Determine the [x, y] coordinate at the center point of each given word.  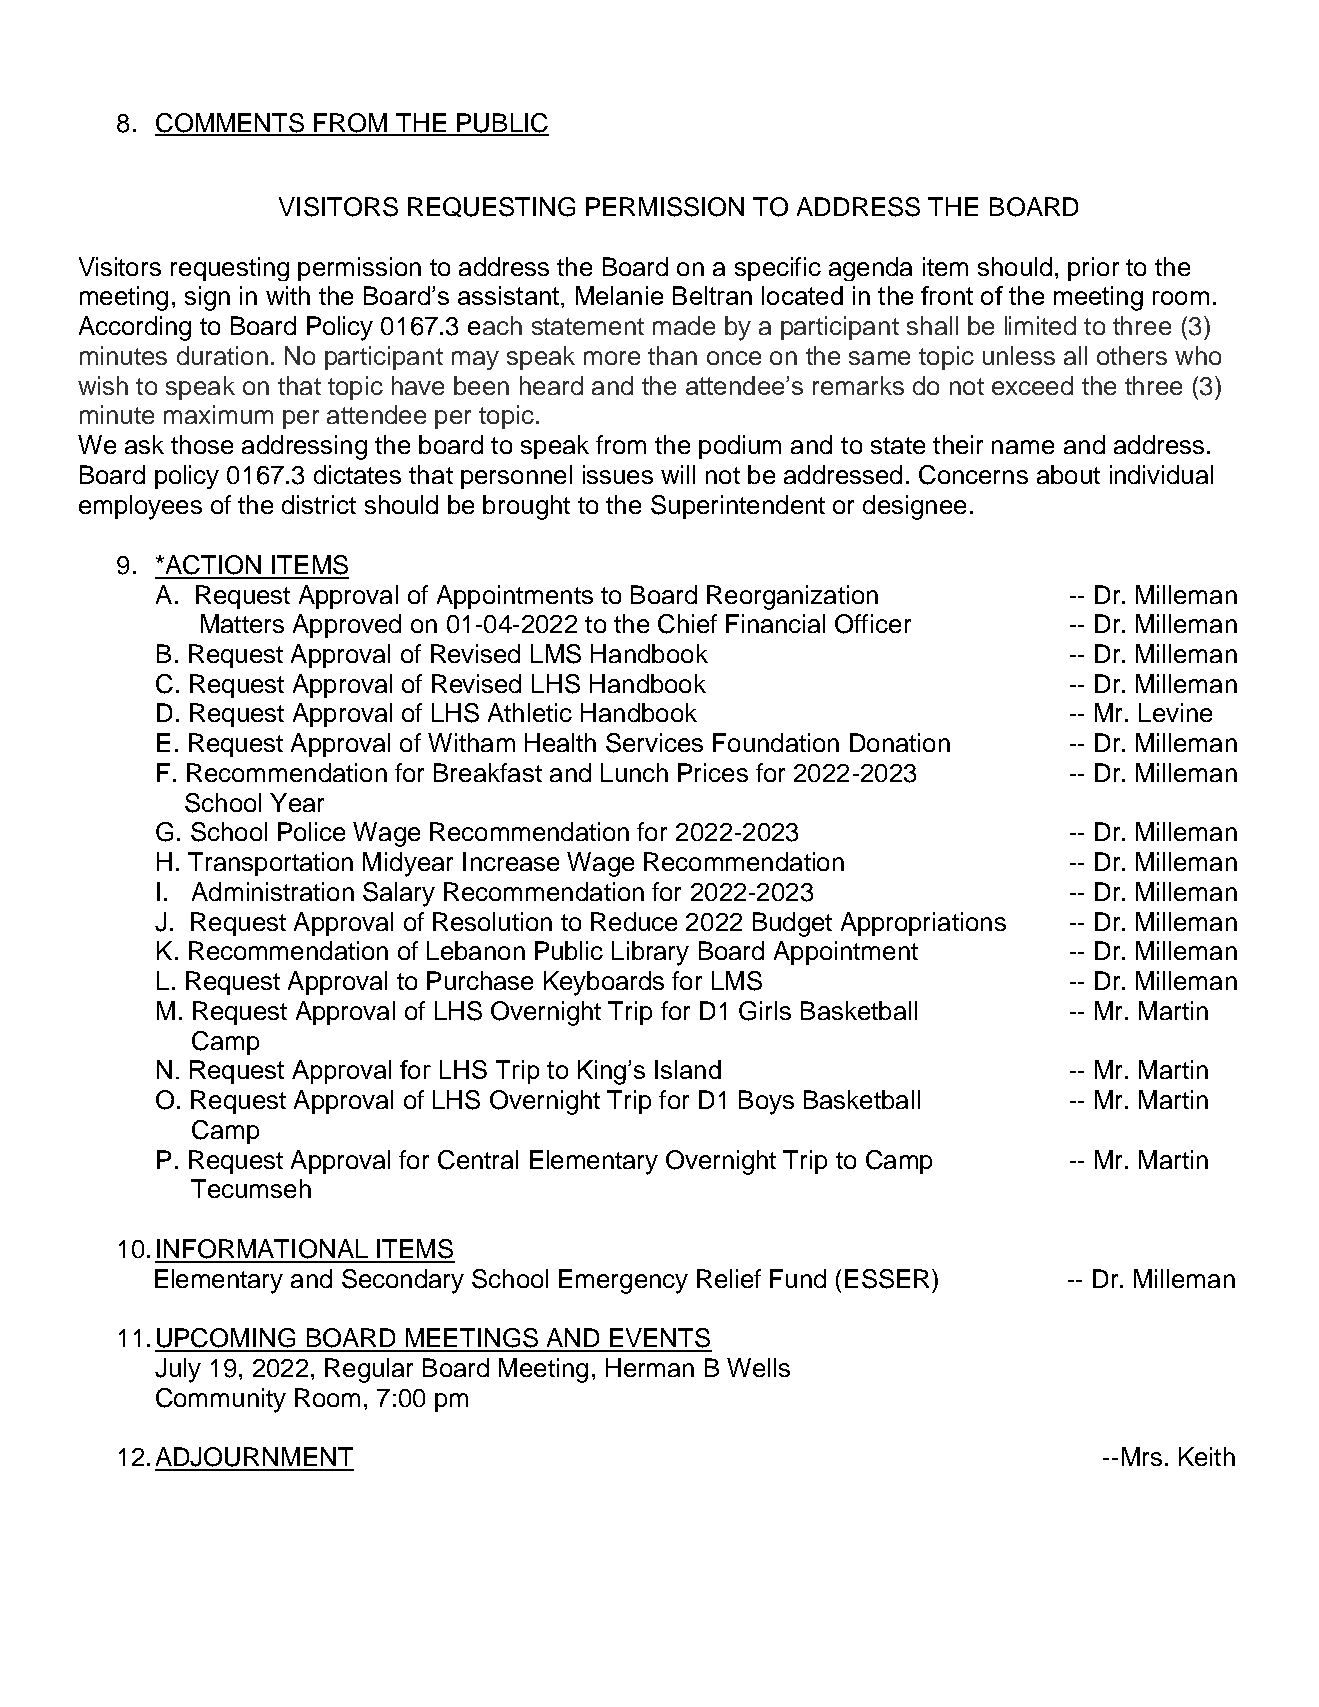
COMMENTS [231, 124]
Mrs [1142, 1456]
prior [1093, 269]
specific [778, 269]
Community [221, 1400]
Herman [650, 1367]
